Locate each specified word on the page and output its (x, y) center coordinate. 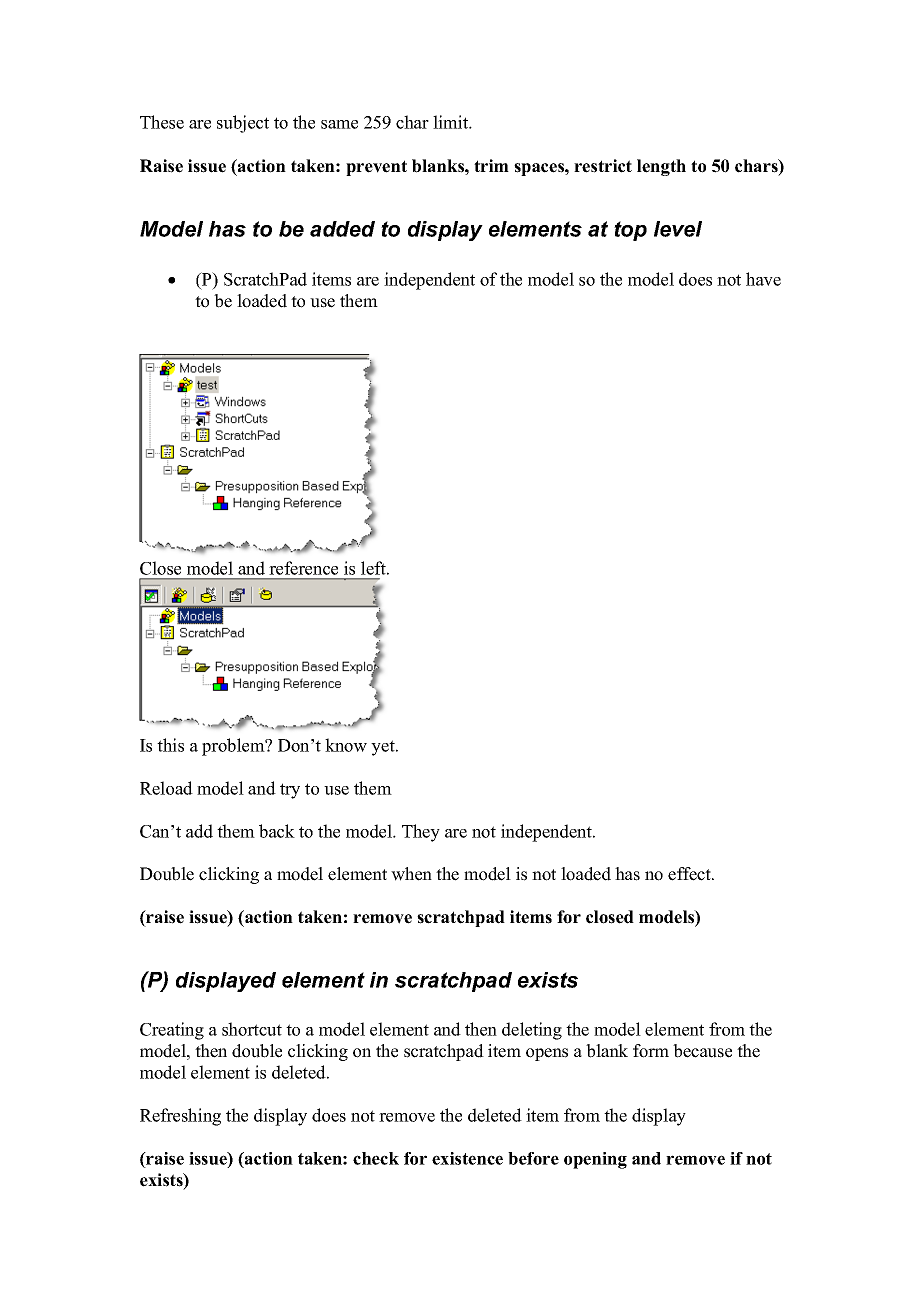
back (277, 831)
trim (491, 165)
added (342, 229)
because (702, 1051)
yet (384, 748)
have (763, 279)
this (170, 745)
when (411, 874)
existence (467, 1158)
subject (243, 124)
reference (303, 568)
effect (690, 874)
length (661, 167)
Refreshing (180, 1117)
